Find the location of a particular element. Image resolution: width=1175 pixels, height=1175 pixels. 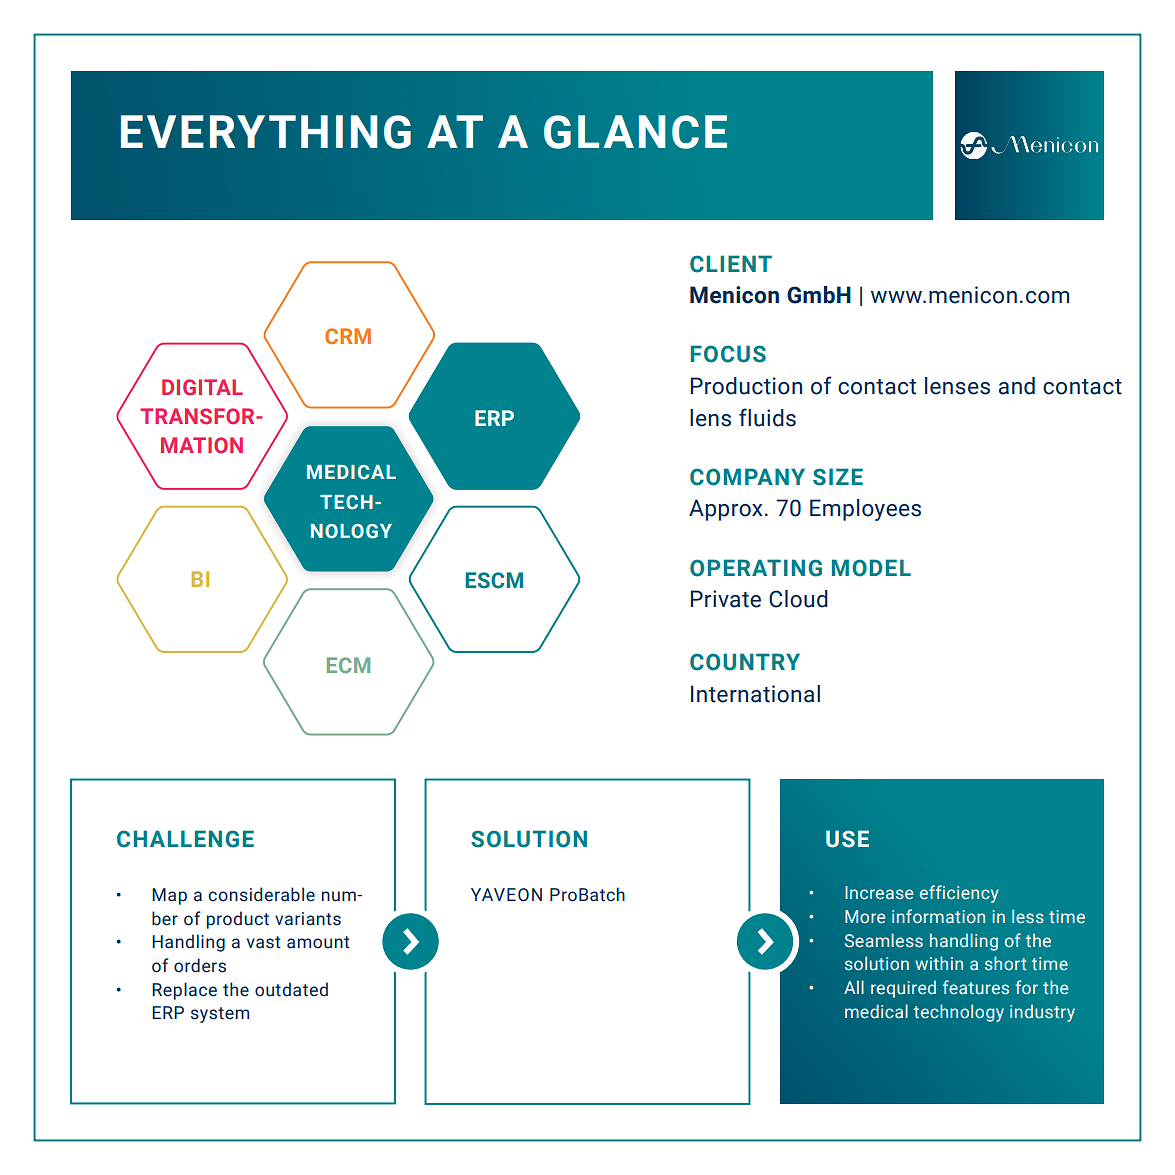

ECM is located at coordinates (348, 665).
